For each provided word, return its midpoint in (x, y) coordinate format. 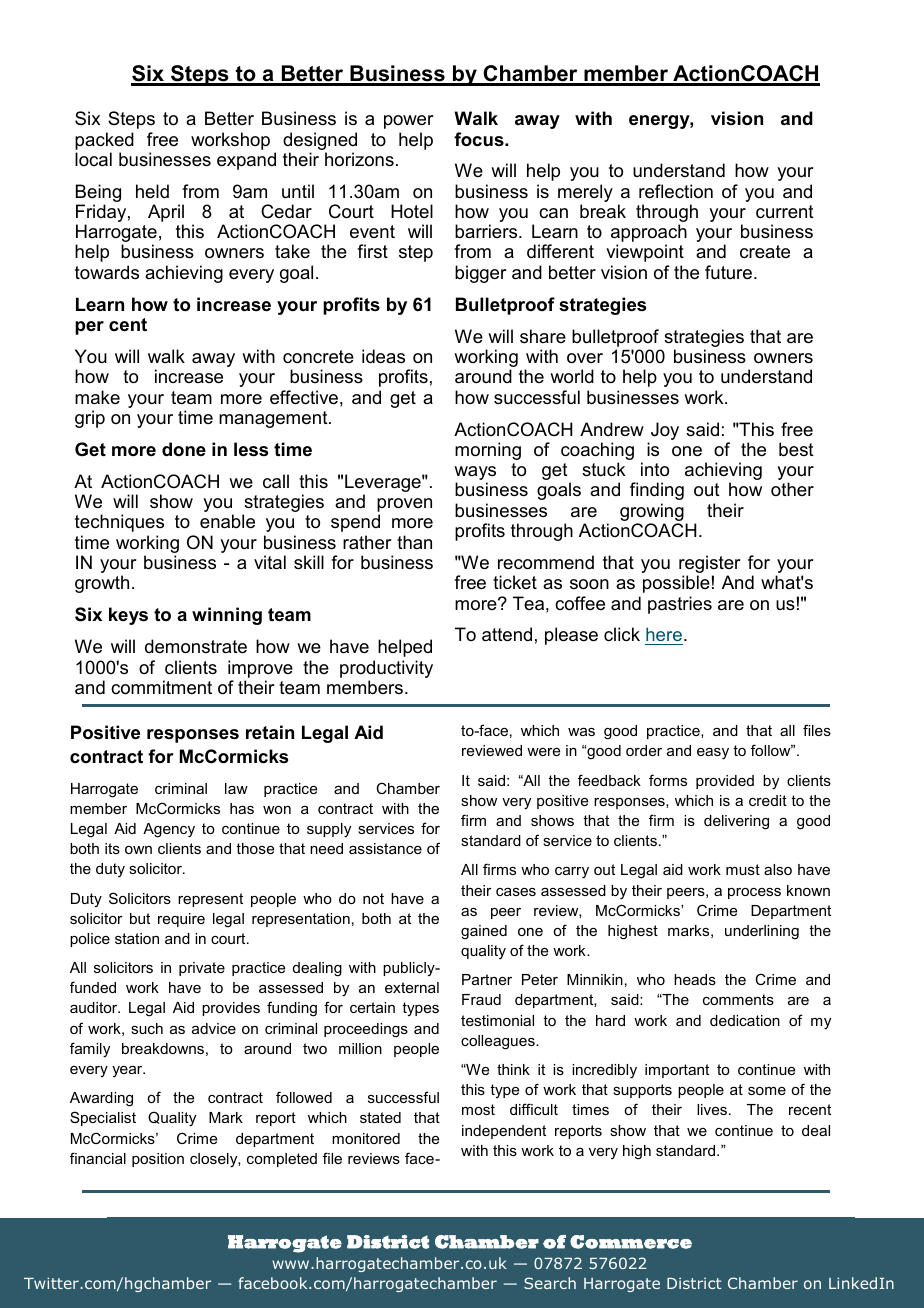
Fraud (481, 999)
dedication (745, 1020)
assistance (385, 848)
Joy (665, 431)
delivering (736, 822)
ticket (515, 582)
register (710, 565)
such (147, 1028)
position (158, 1160)
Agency (169, 830)
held (152, 191)
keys (128, 616)
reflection (676, 191)
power (409, 122)
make (97, 397)
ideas (383, 356)
